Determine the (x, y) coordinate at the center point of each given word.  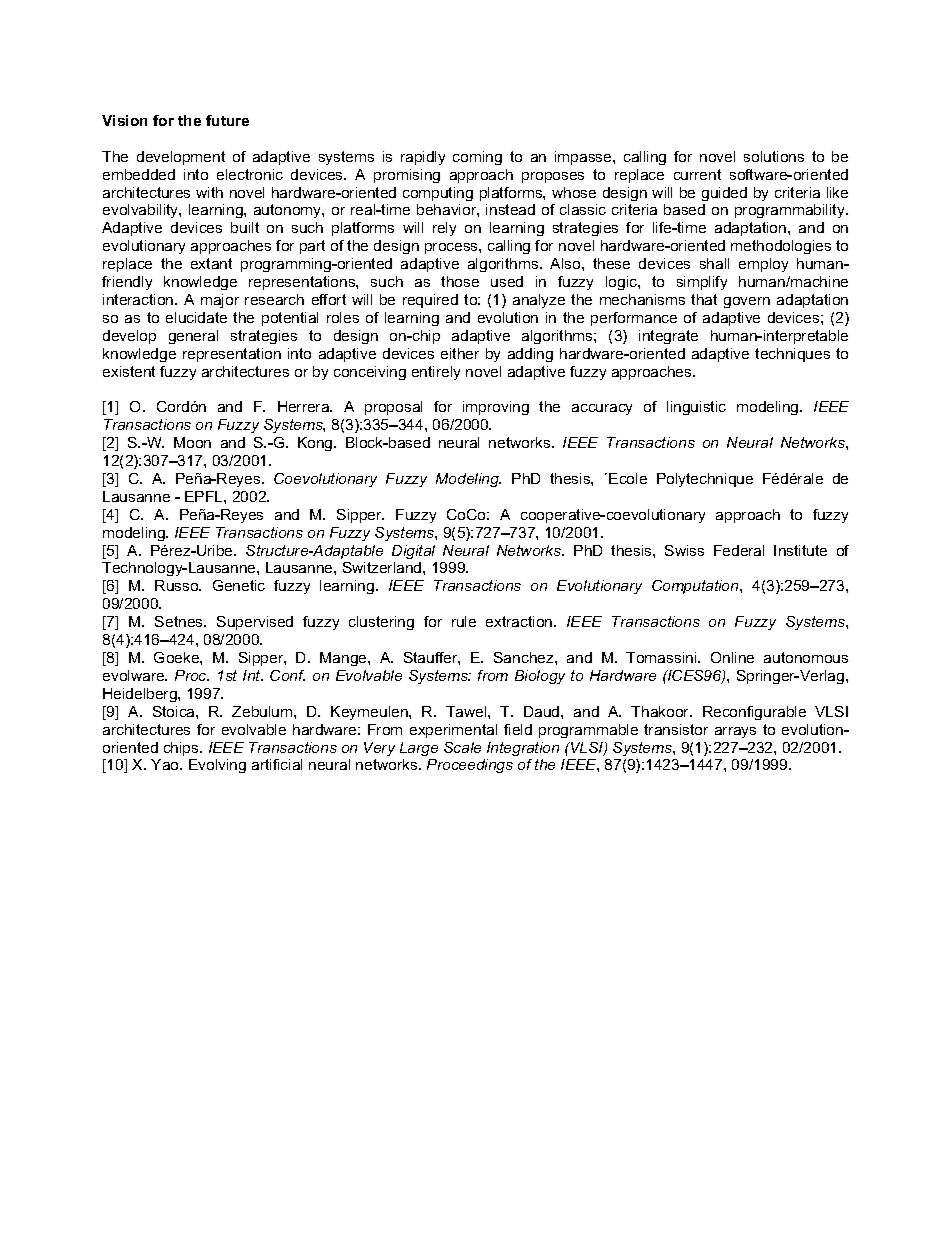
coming (477, 158)
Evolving (217, 766)
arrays (735, 732)
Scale (462, 747)
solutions (774, 156)
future (227, 120)
